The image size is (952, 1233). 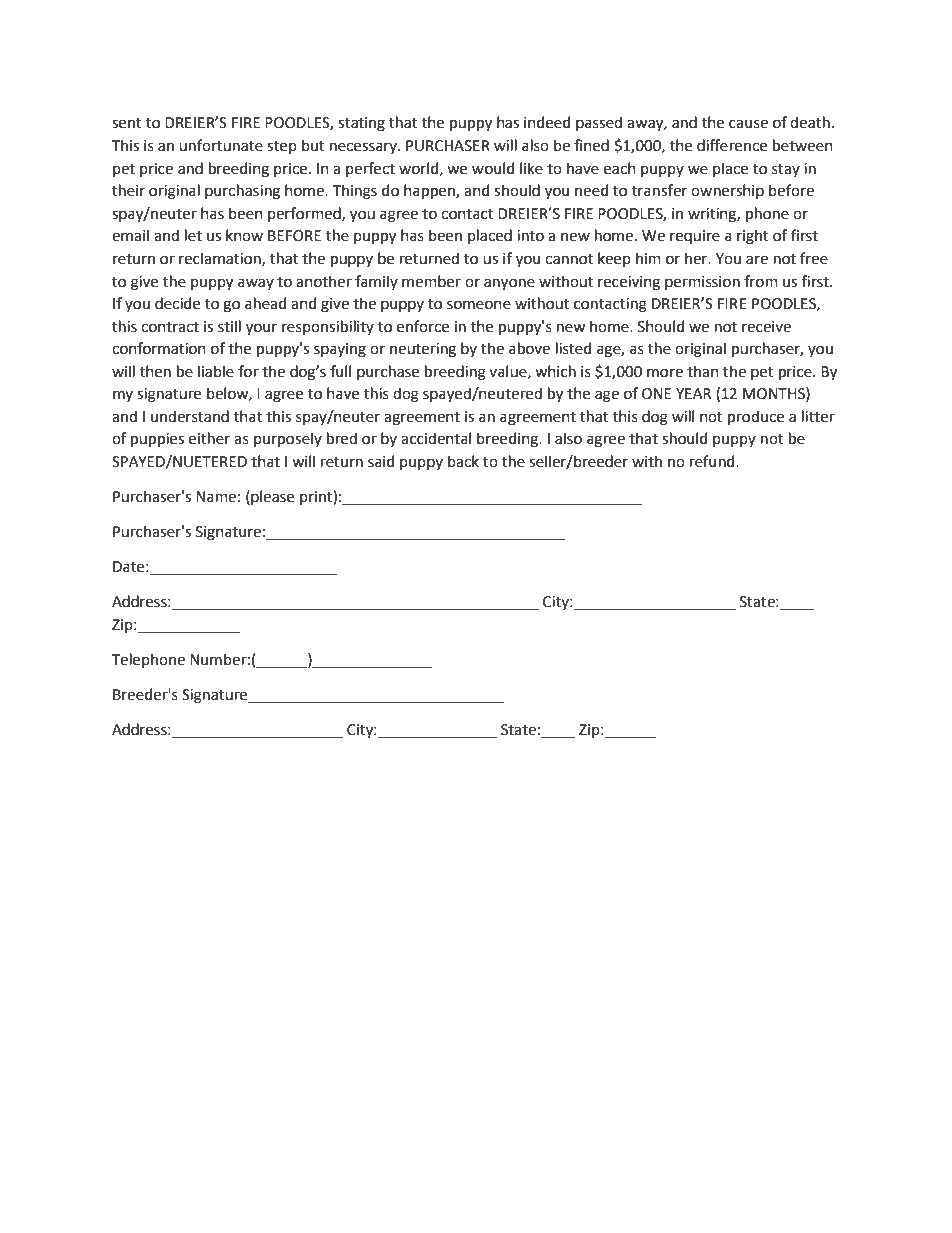 I want to click on back, so click(x=463, y=461).
